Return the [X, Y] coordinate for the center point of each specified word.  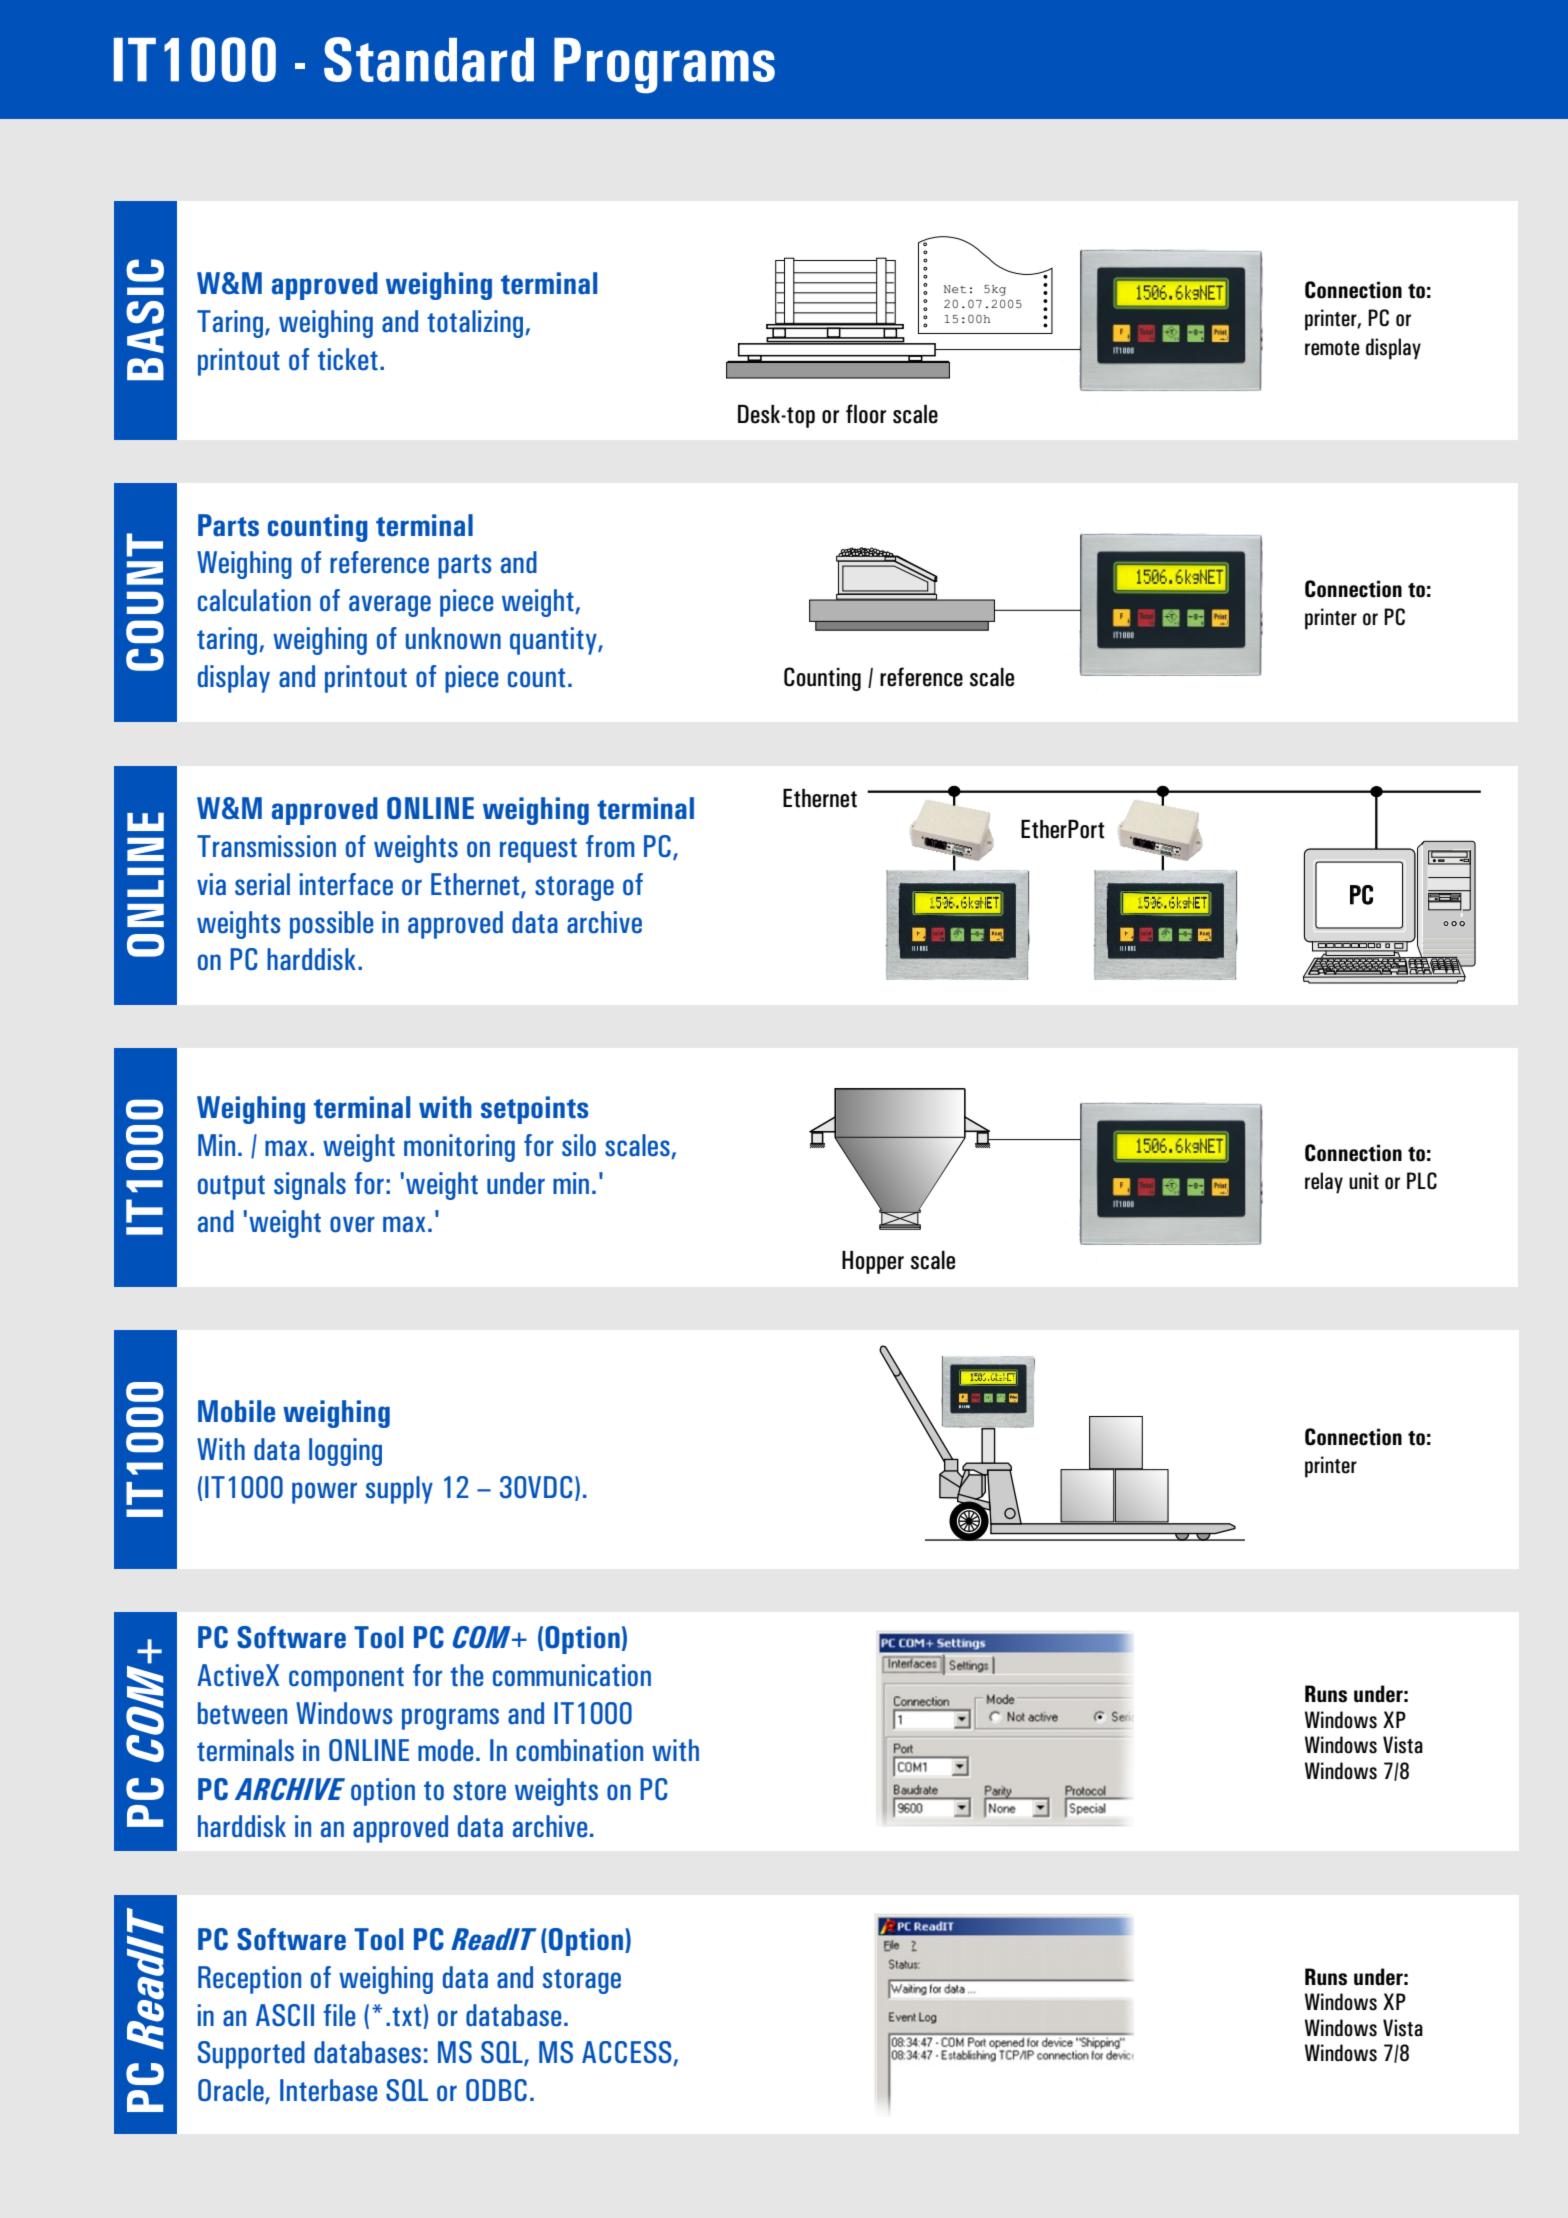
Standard [429, 59]
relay [1324, 1183]
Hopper [873, 1262]
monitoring [459, 1148]
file [339, 2015]
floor [866, 414]
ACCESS [628, 2053]
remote [1332, 348]
